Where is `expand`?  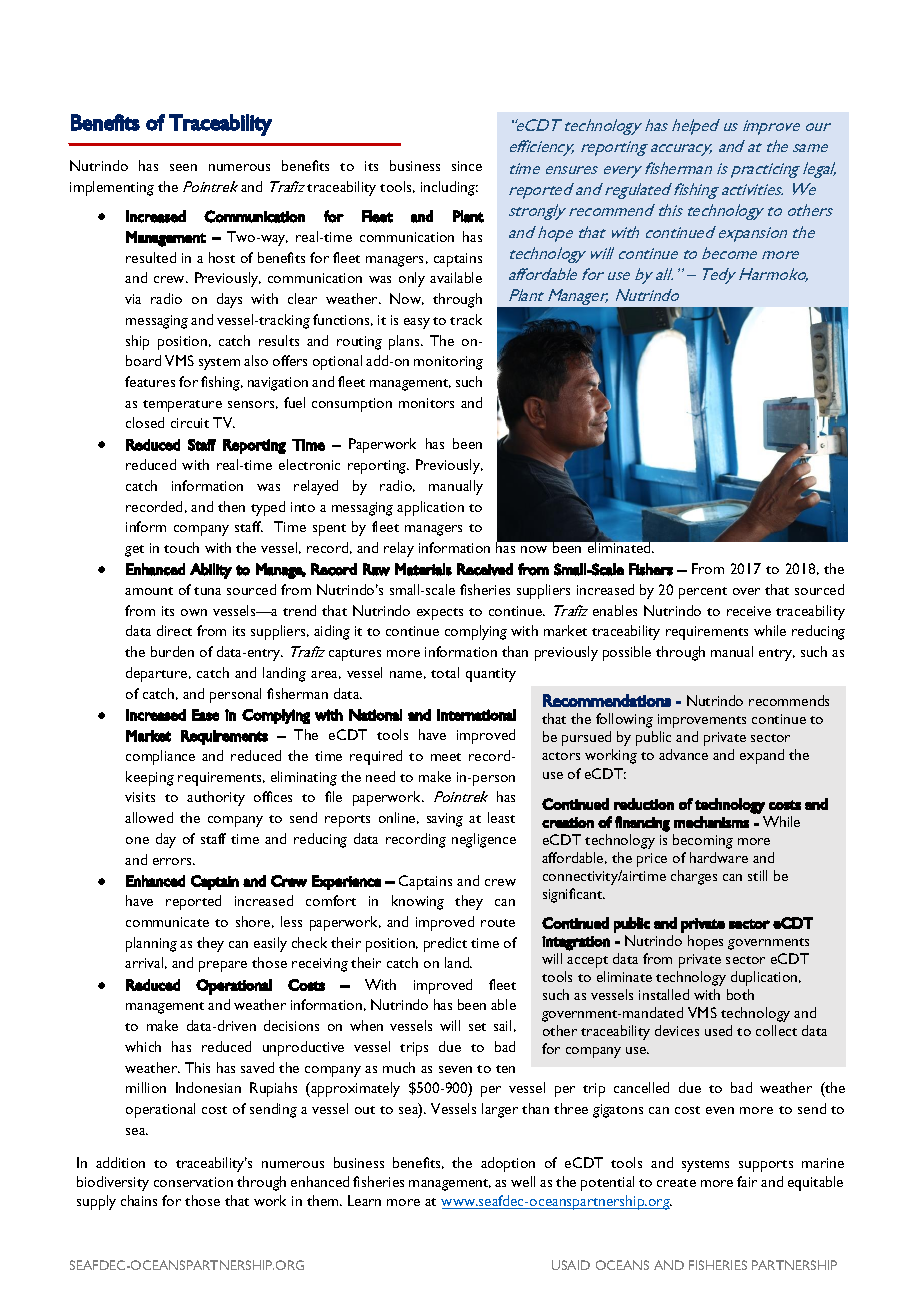 expand is located at coordinates (762, 756).
